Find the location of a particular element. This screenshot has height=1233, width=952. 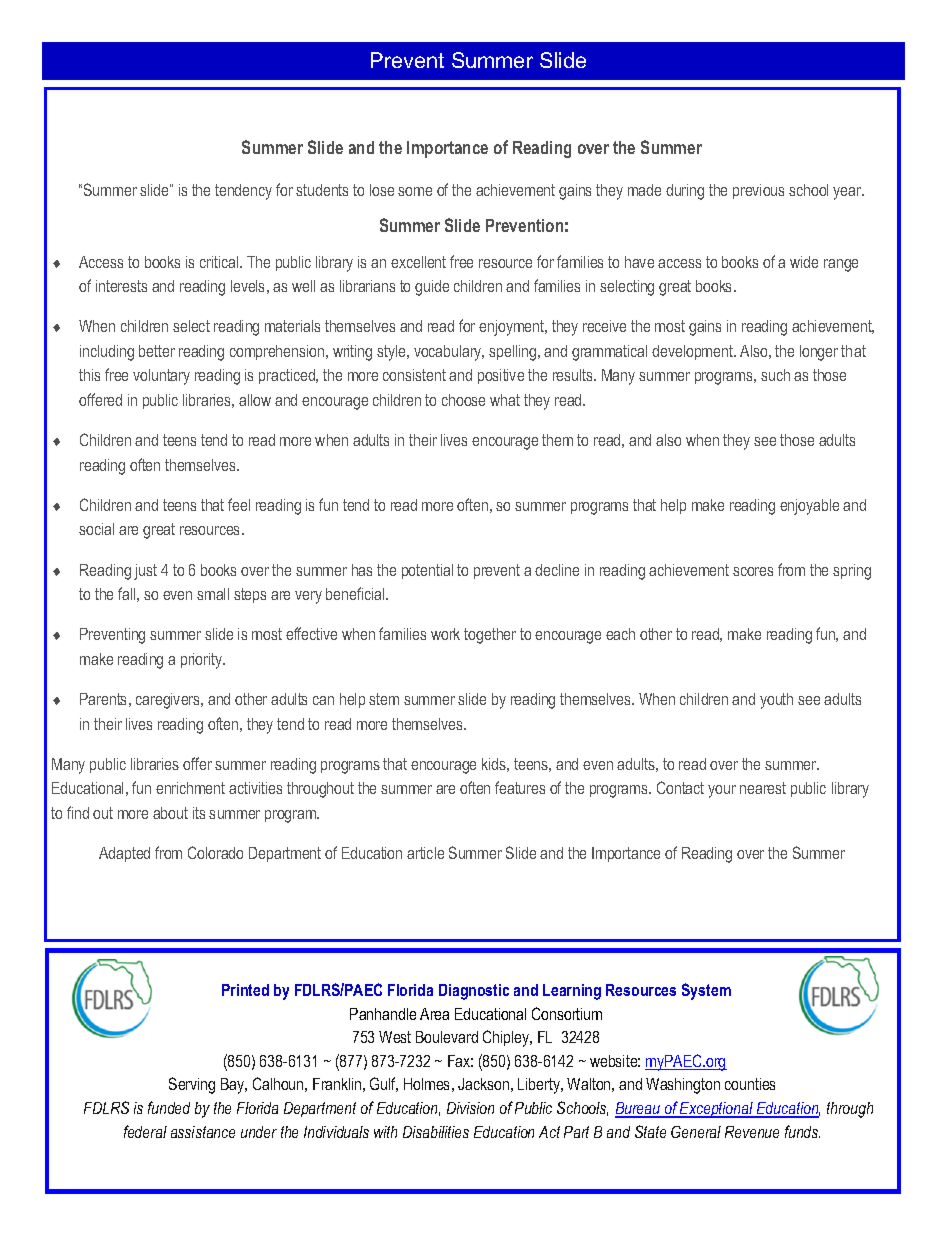

article is located at coordinates (425, 853).
